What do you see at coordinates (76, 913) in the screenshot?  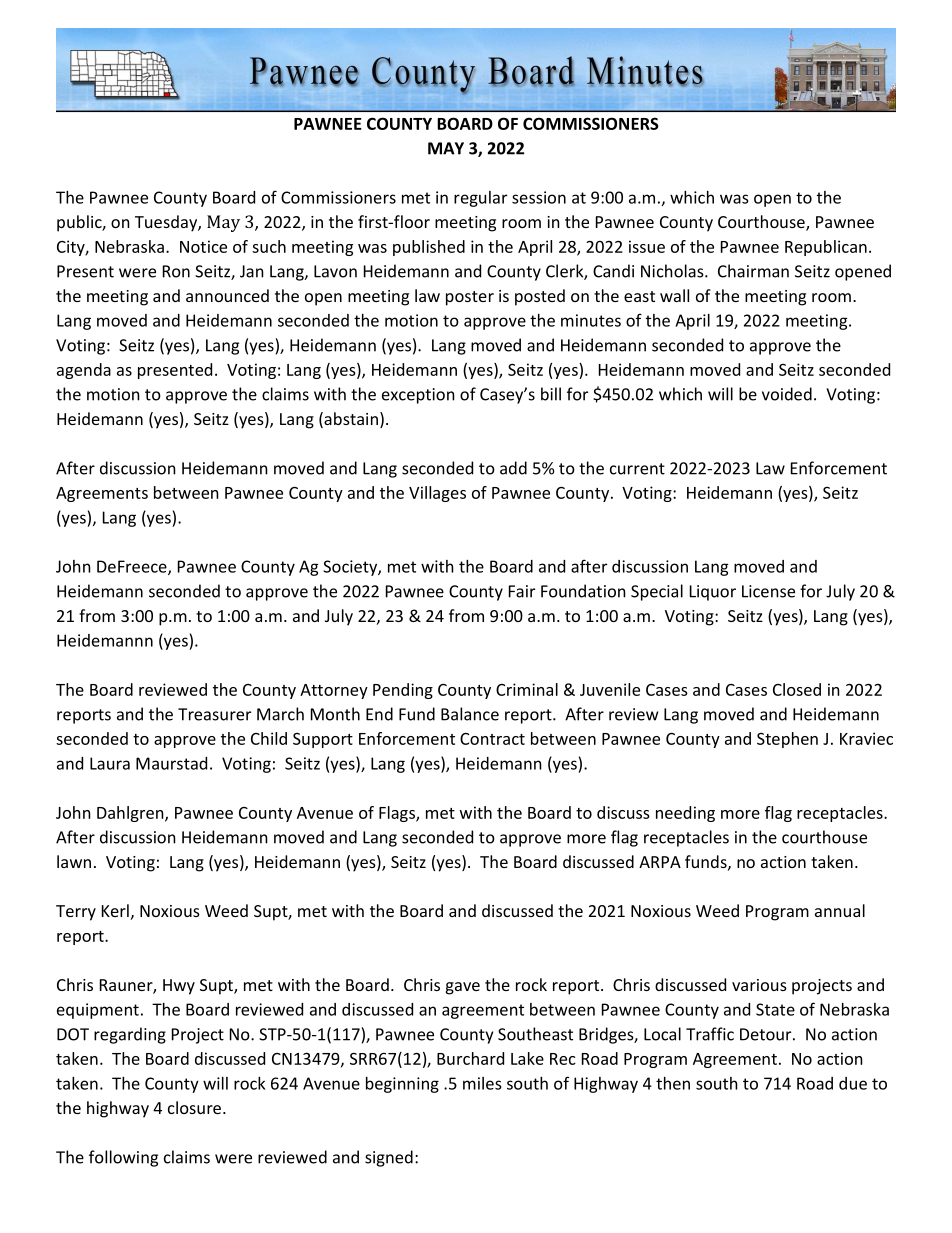 I see `Terry` at bounding box center [76, 913].
